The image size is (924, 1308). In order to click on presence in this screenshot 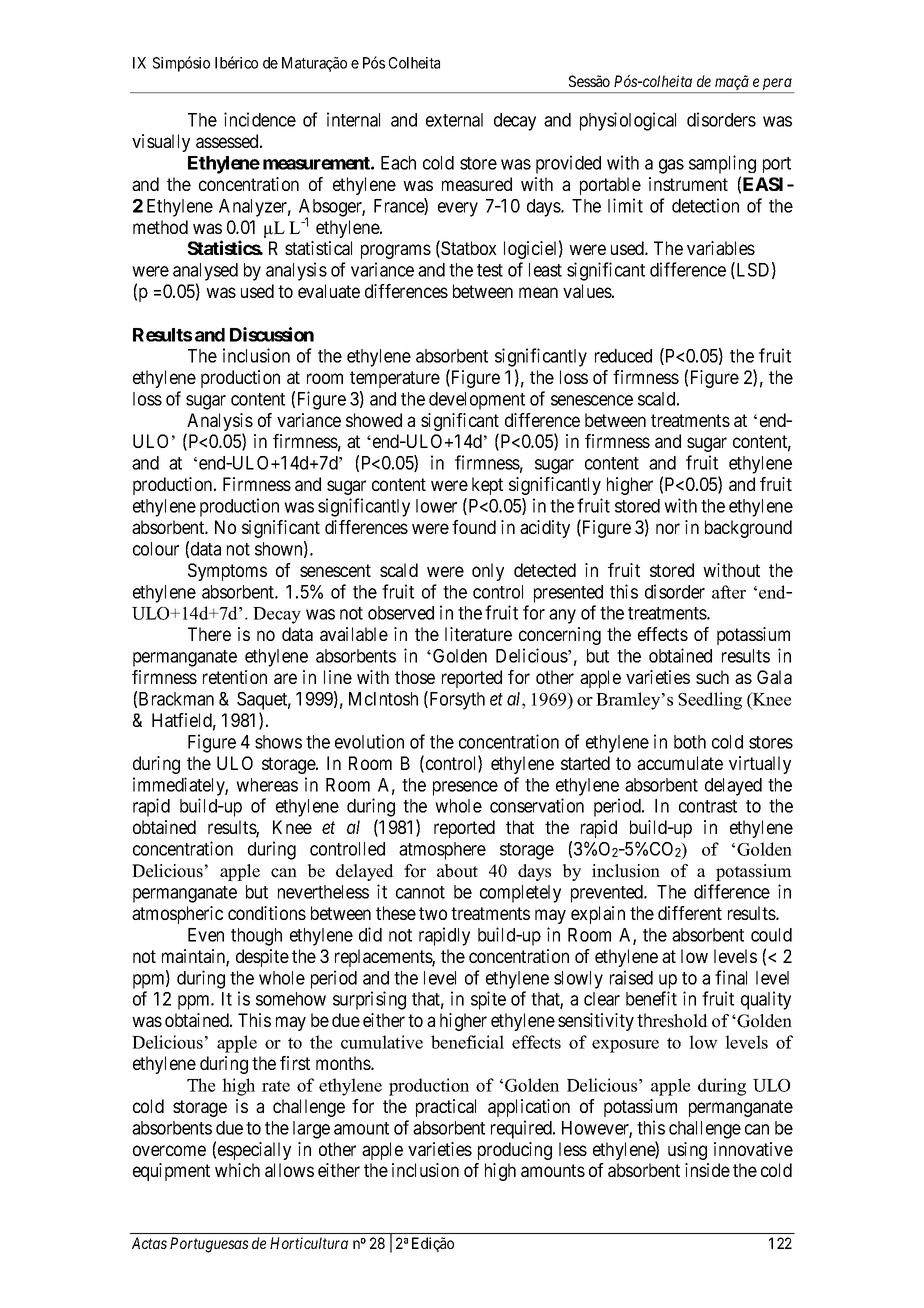, I will do `click(465, 788)`.
